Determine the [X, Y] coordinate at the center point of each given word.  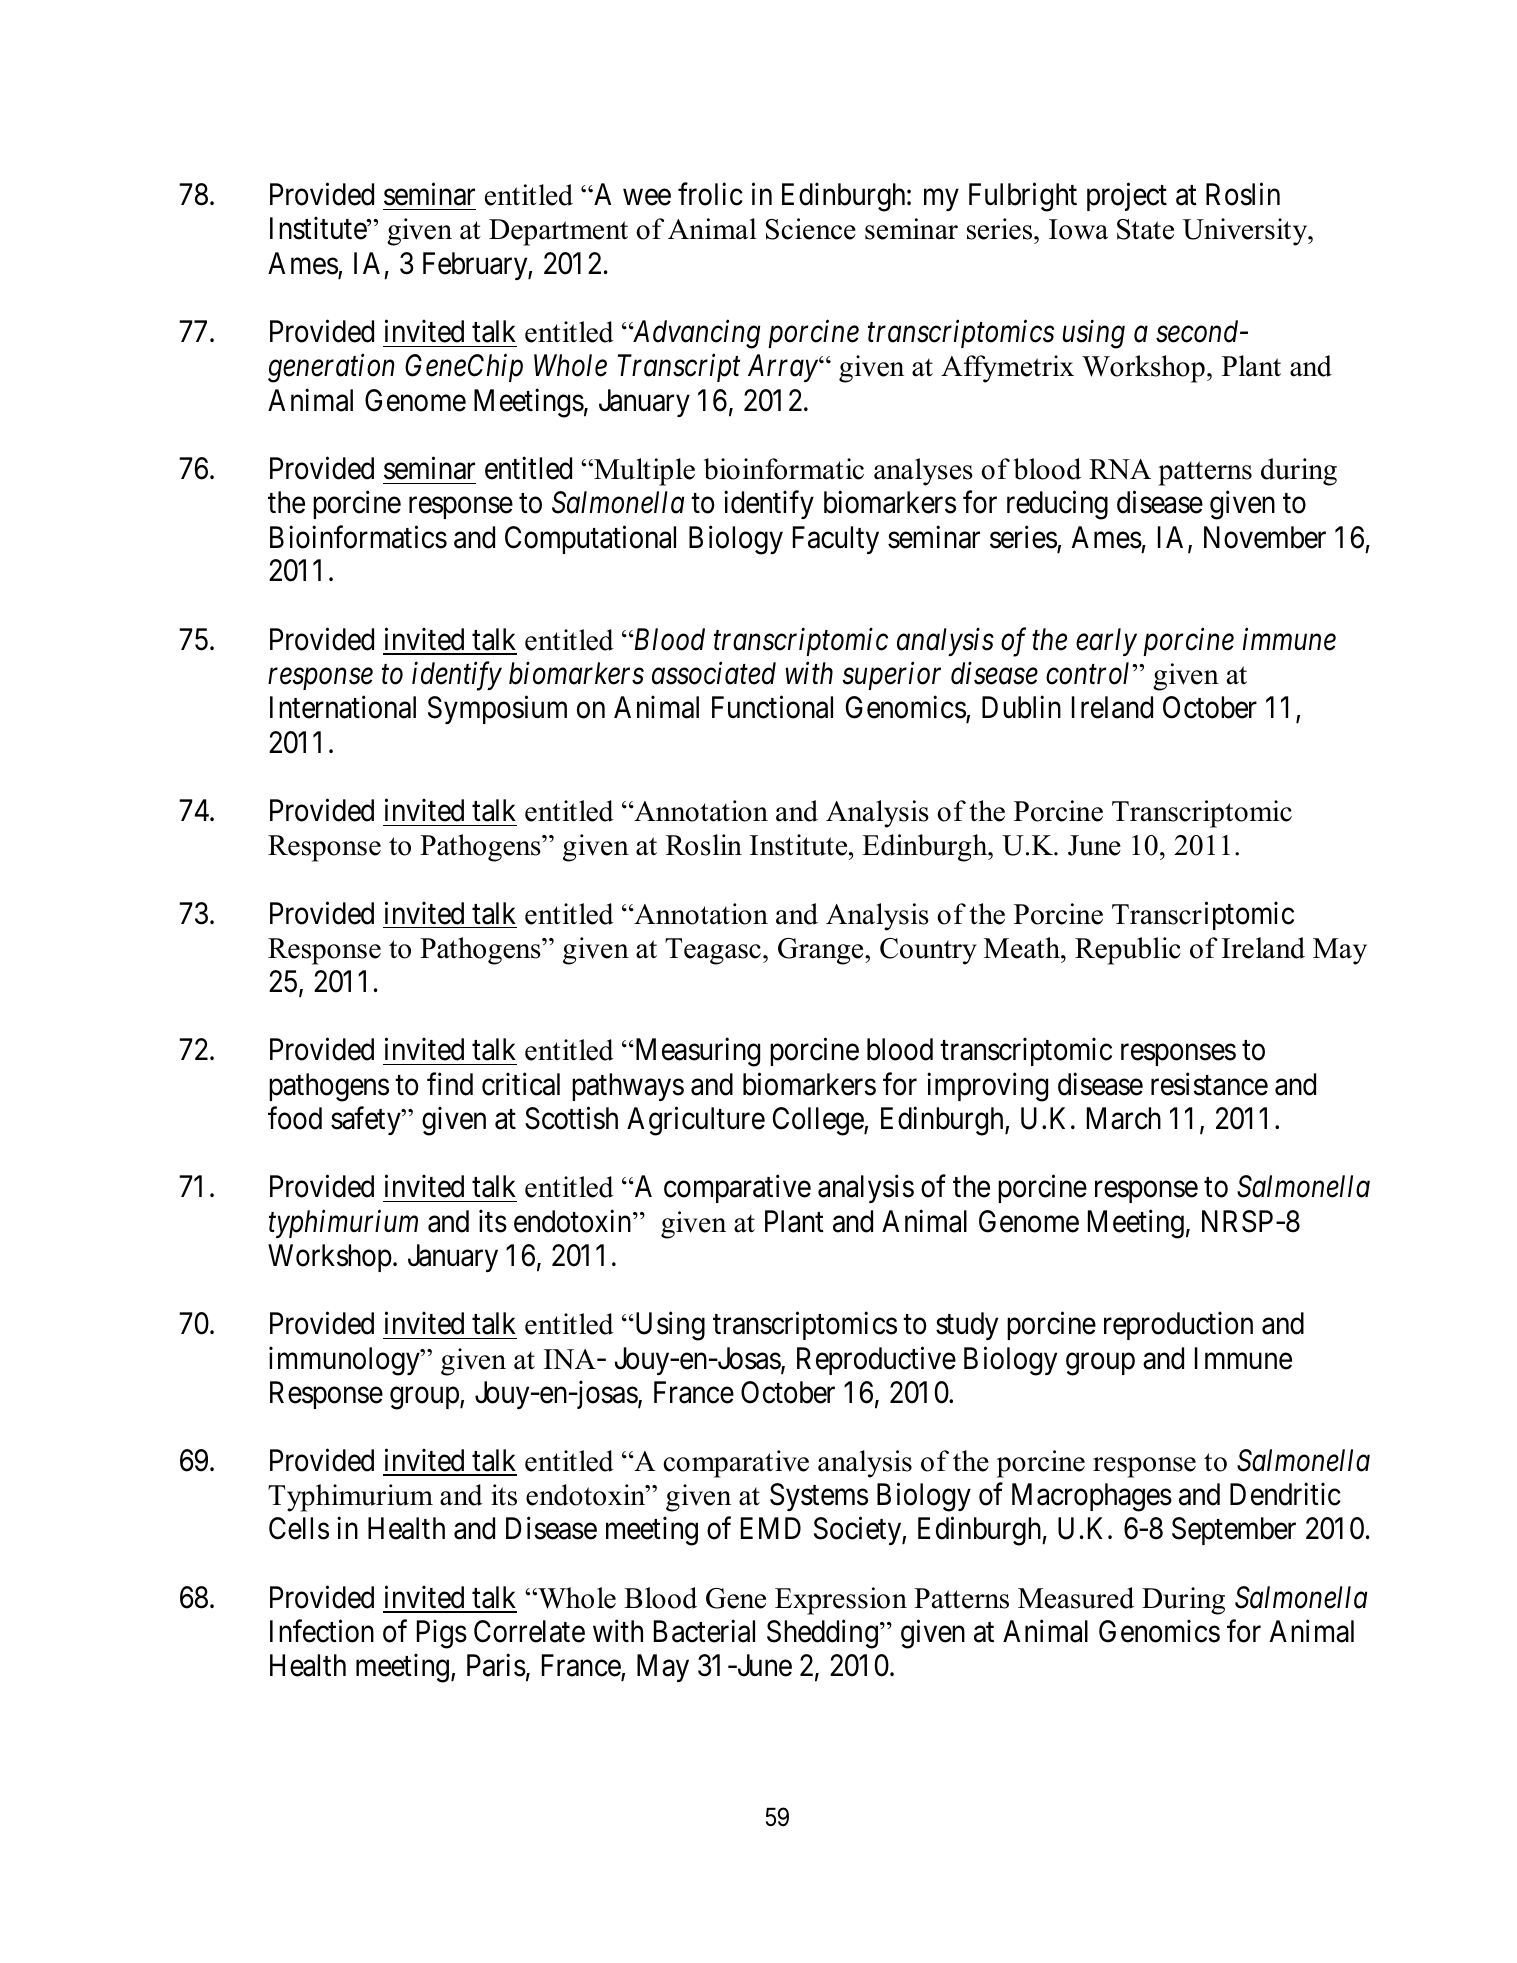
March [1124, 1118]
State [1145, 229]
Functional [772, 707]
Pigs [442, 1634]
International [343, 707]
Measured [1076, 1598]
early [1106, 642]
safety [367, 1121]
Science [811, 229]
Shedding [822, 1634]
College [819, 1121]
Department [558, 232]
